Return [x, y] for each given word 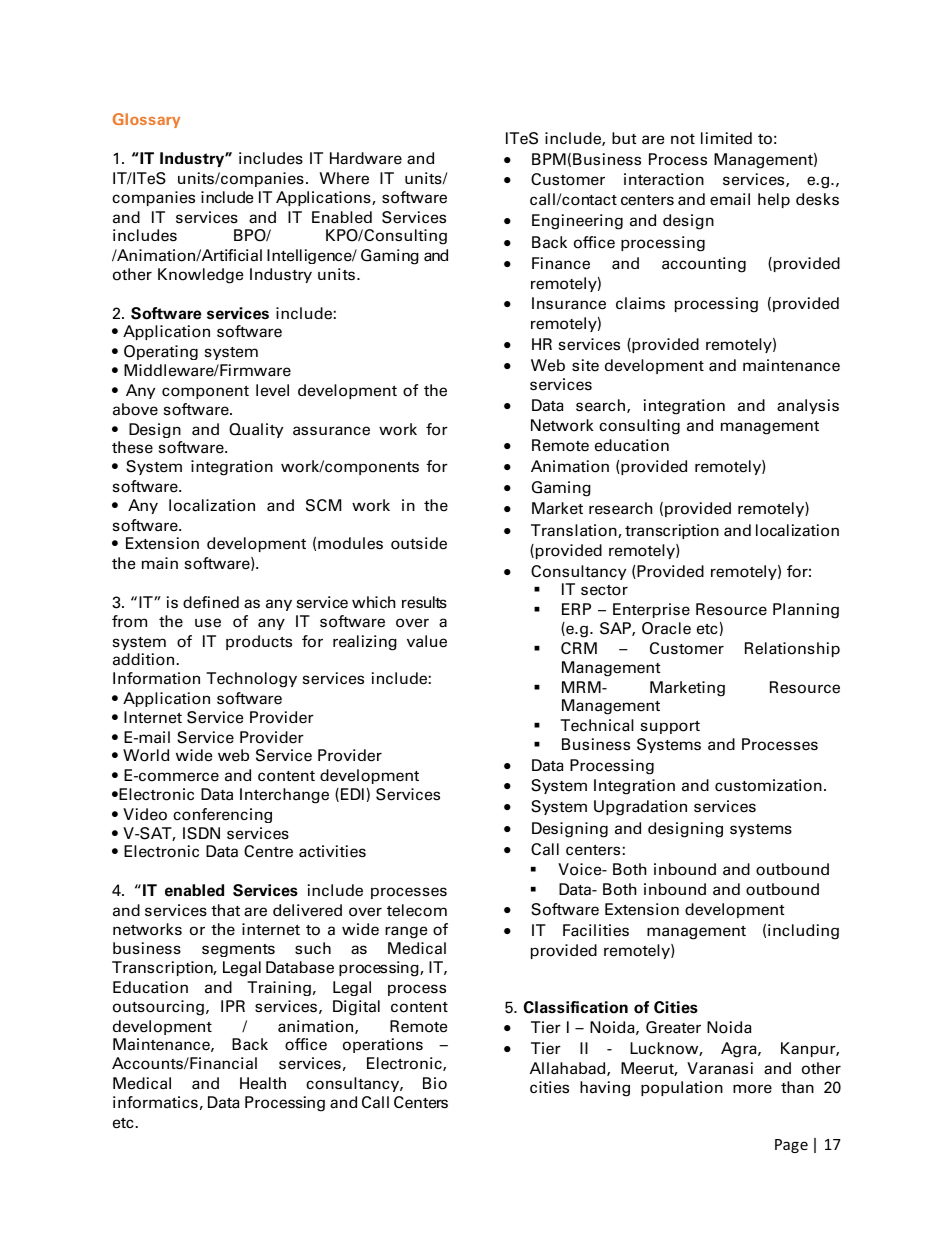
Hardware [366, 158]
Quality [256, 430]
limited [726, 138]
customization [768, 785]
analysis [808, 406]
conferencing [222, 815]
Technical [597, 725]
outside [419, 543]
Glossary [146, 120]
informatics [155, 1102]
